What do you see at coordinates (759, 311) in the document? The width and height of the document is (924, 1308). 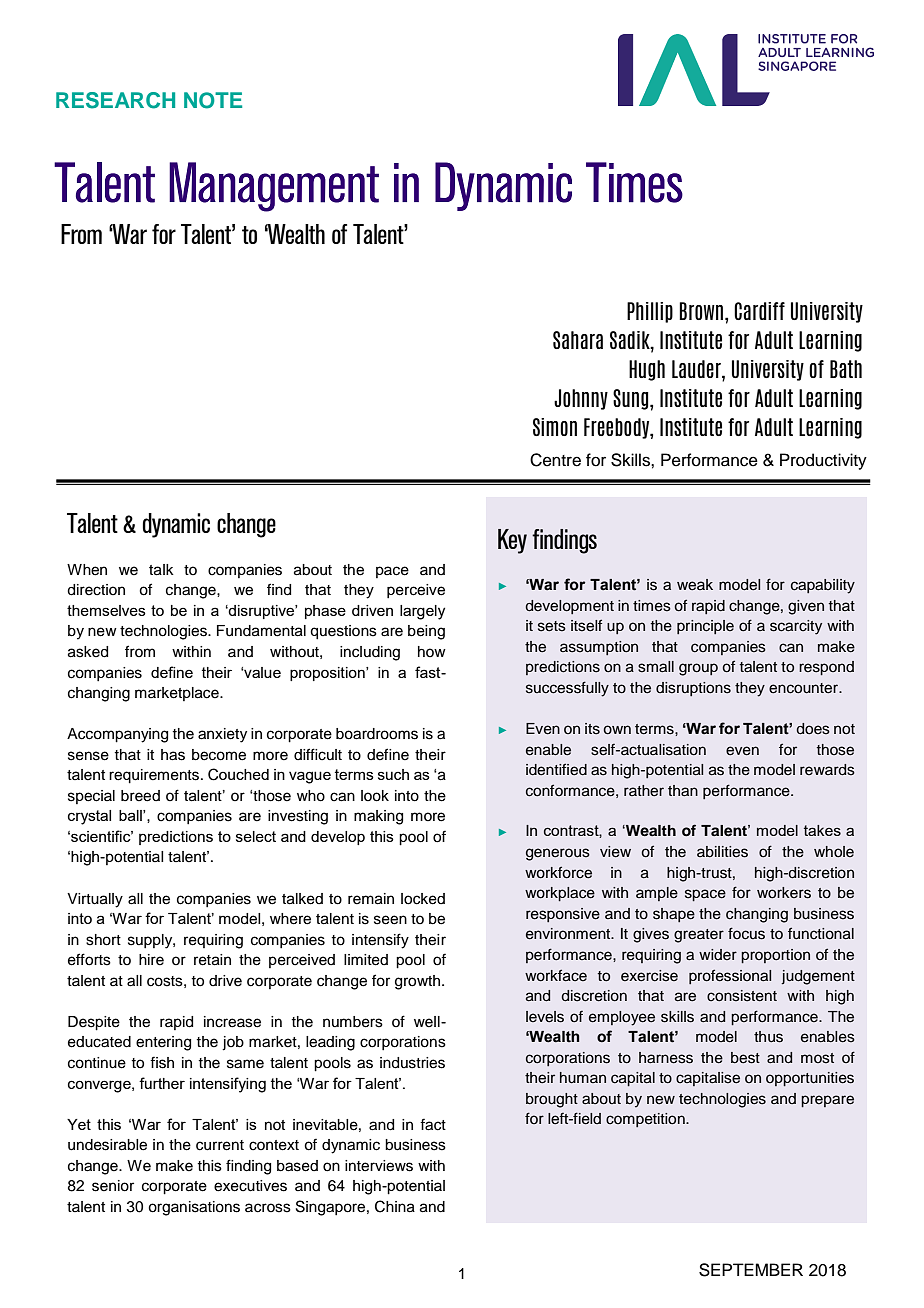 I see `Cardiff` at bounding box center [759, 311].
